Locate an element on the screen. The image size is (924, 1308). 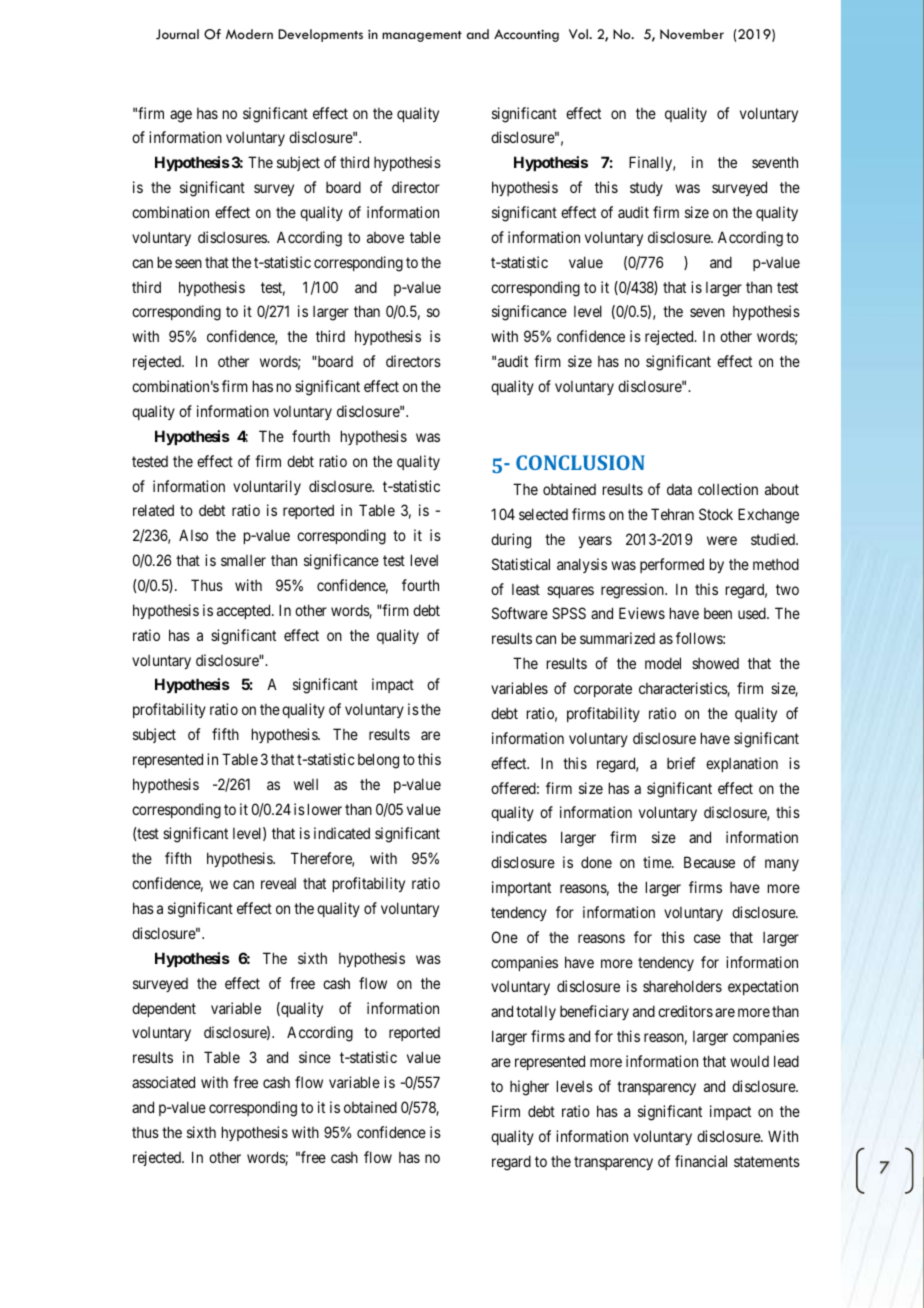
been is located at coordinates (718, 613).
